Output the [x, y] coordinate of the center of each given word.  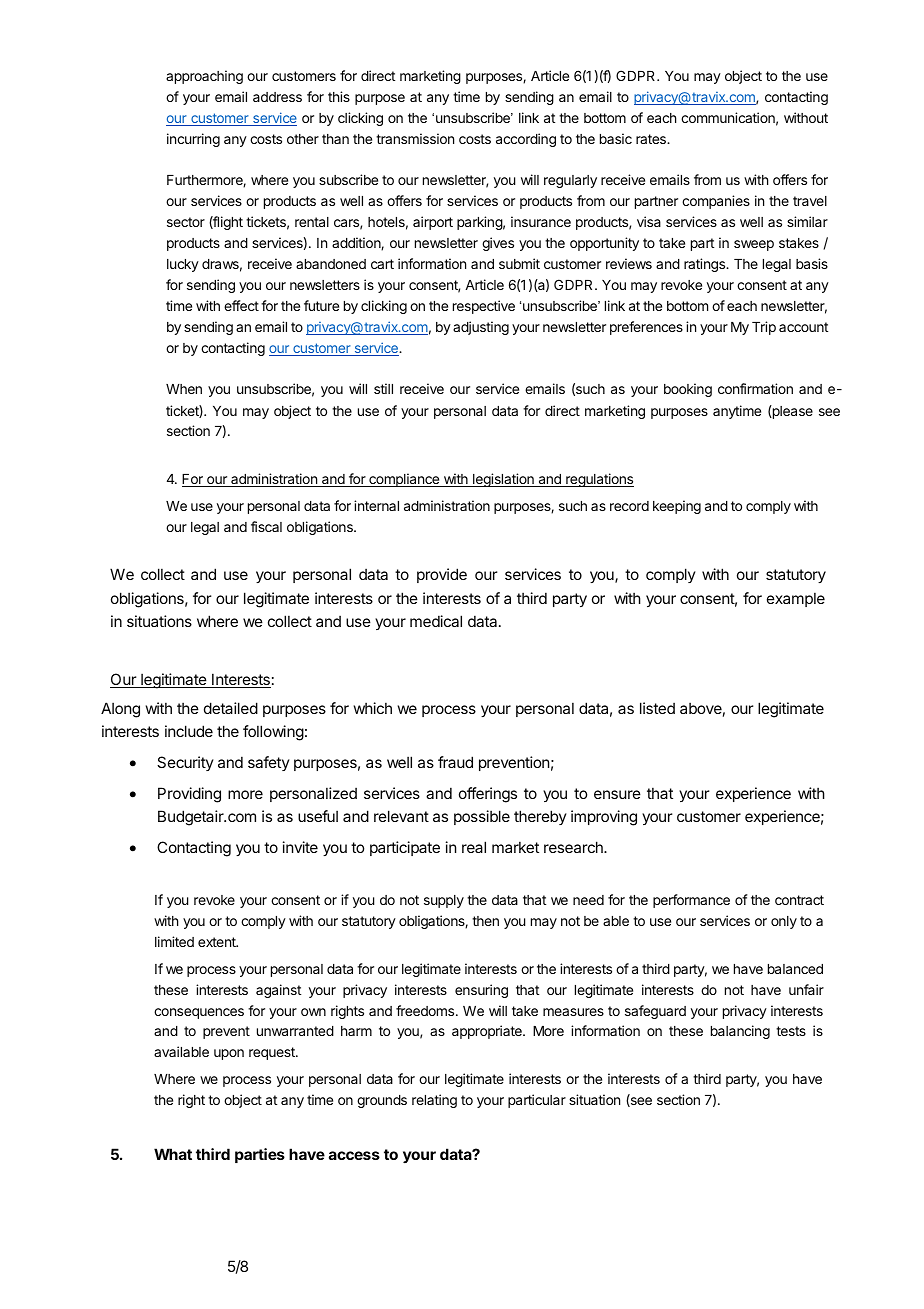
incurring [193, 140]
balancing [740, 1032]
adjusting [481, 328]
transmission [415, 138]
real [474, 847]
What [173, 1154]
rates [652, 139]
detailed [231, 708]
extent [218, 942]
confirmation [755, 388]
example [796, 599]
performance [691, 901]
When [184, 389]
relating [434, 1101]
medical [436, 621]
